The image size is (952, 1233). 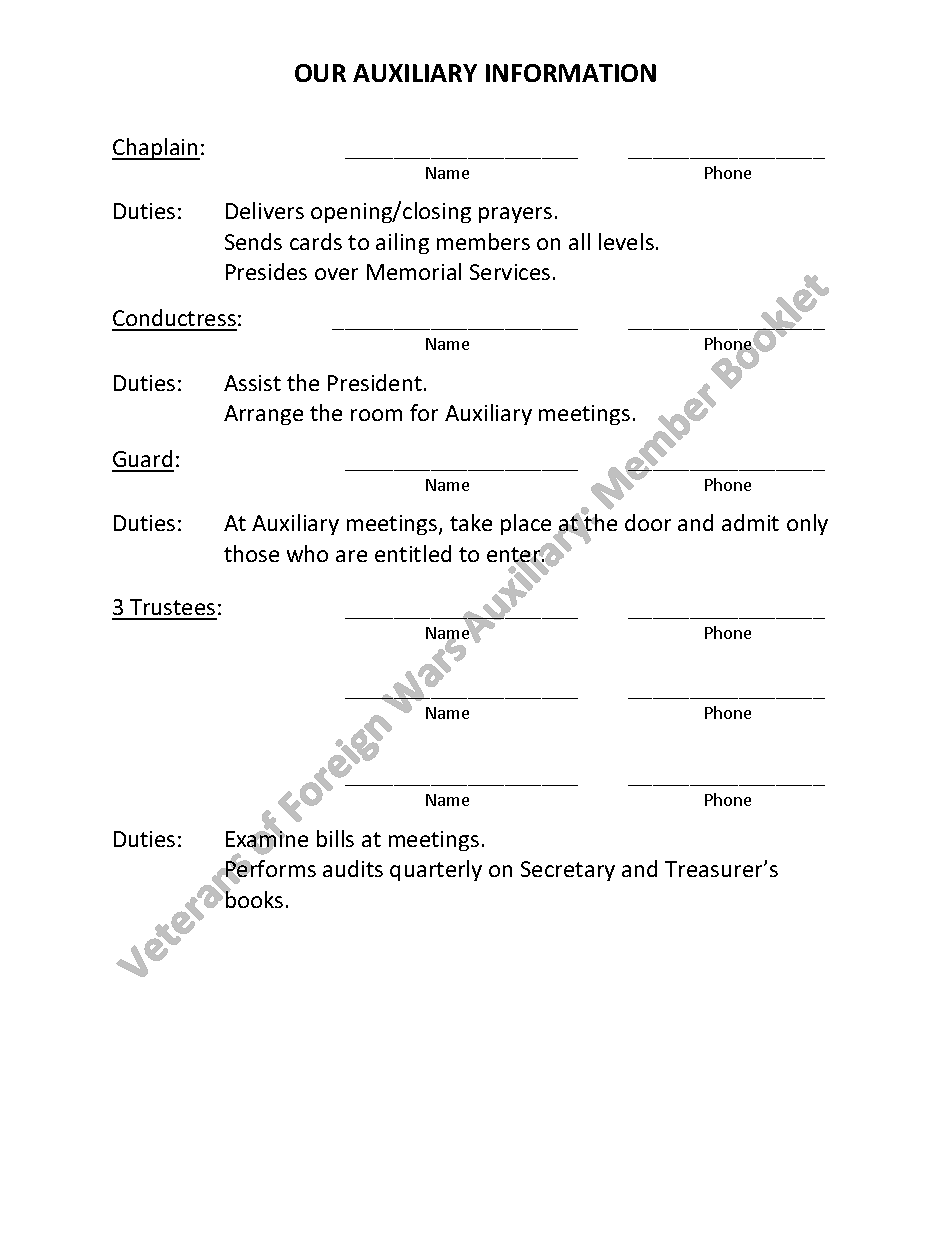 I want to click on books, so click(x=253, y=898).
